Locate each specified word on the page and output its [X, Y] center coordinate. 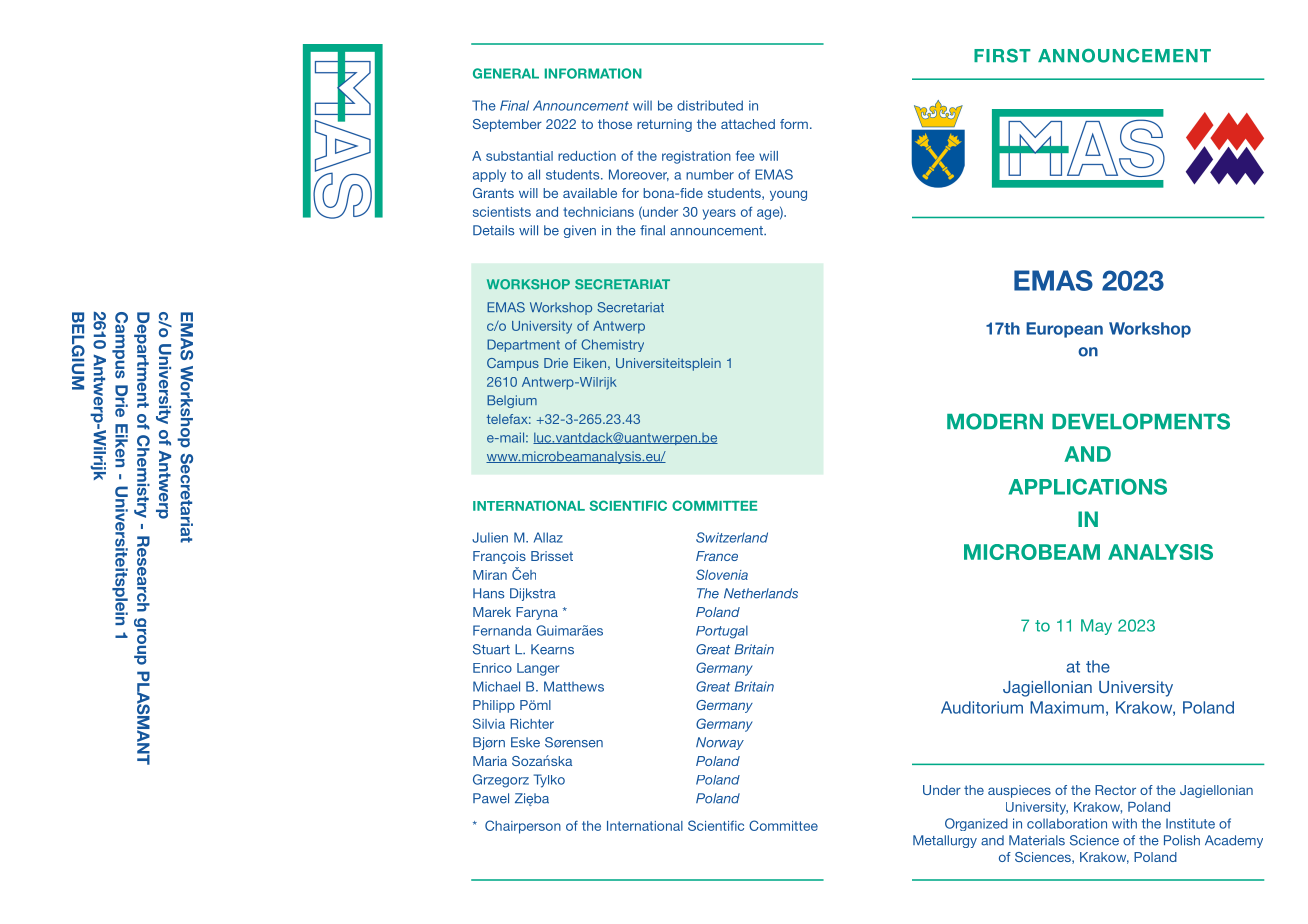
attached [748, 124]
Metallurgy [945, 841]
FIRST [1002, 56]
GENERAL [506, 73]
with [1124, 823]
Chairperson [523, 827]
